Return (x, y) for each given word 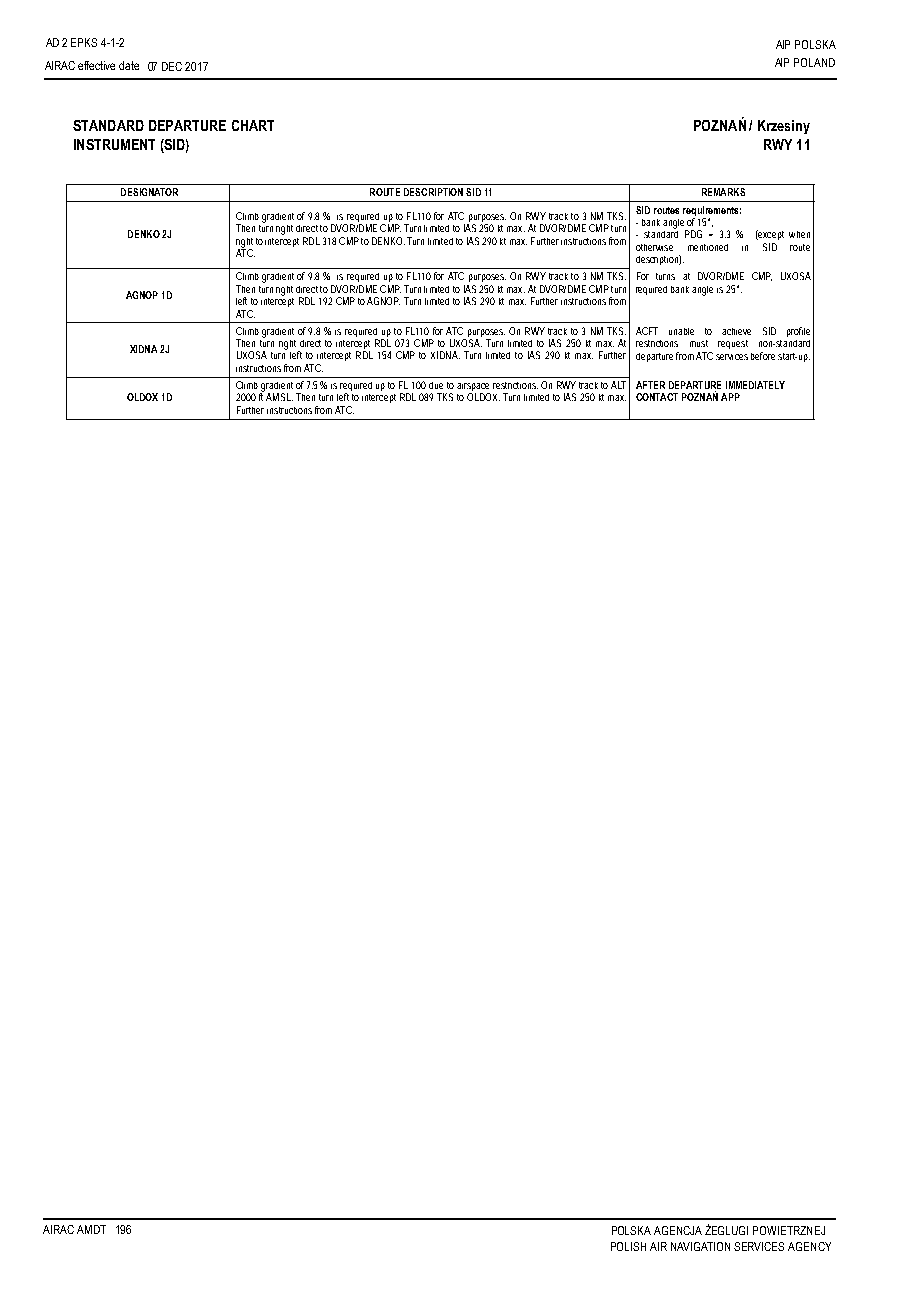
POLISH (628, 1246)
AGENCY (809, 1246)
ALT (618, 385)
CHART (253, 125)
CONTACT (657, 397)
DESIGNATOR (149, 192)
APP (730, 397)
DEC (172, 66)
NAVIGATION (700, 1246)
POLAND (814, 62)
